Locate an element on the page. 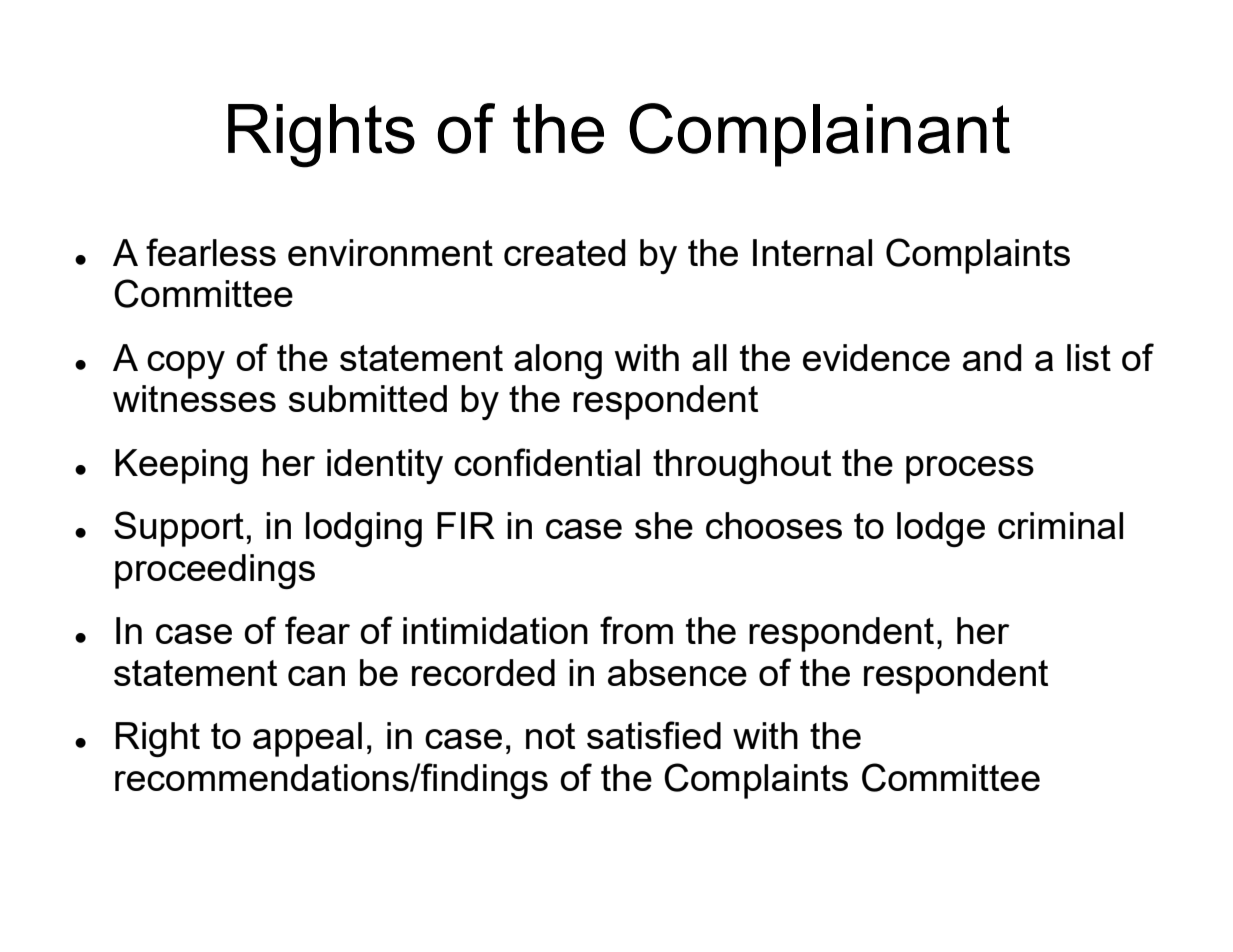 This document has height=952, width=1233. proceedings is located at coordinates (215, 571).
